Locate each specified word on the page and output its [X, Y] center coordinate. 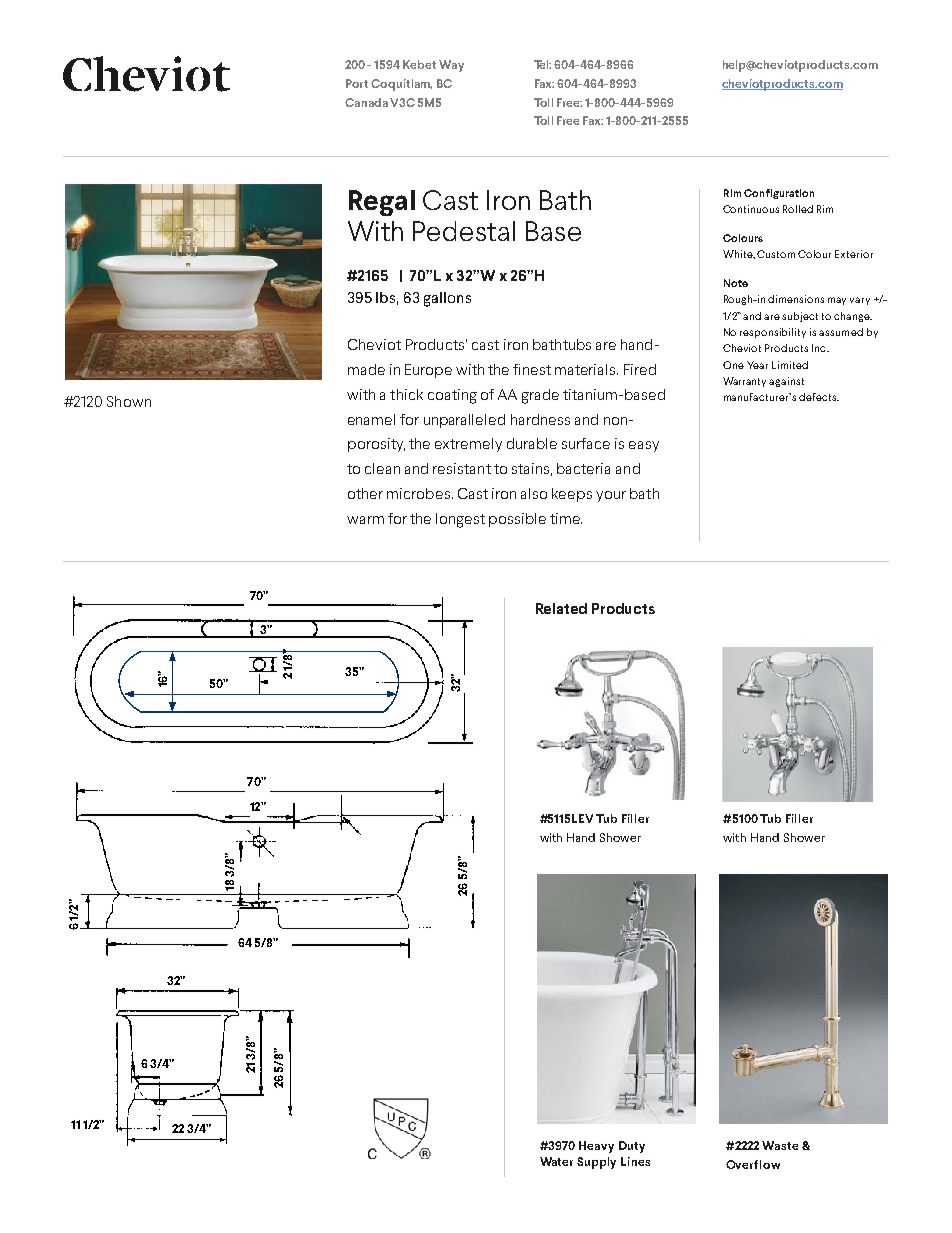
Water [556, 1161]
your [611, 496]
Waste [780, 1145]
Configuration [779, 194]
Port [357, 83]
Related [561, 608]
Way [451, 66]
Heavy [596, 1147]
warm [365, 520]
